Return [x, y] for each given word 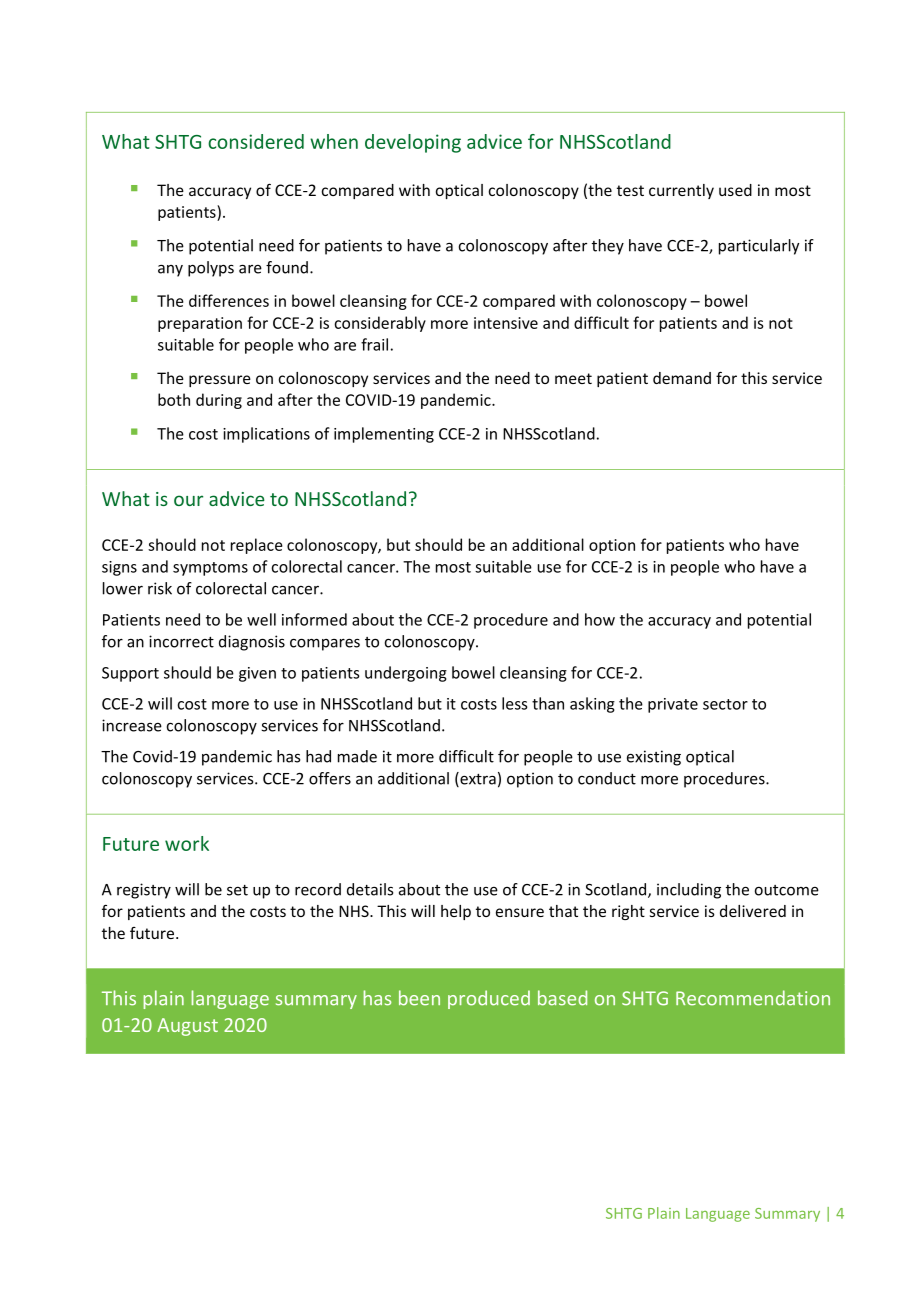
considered [256, 141]
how [600, 619]
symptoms [210, 569]
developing [413, 143]
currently [681, 191]
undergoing [406, 674]
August [187, 1027]
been [419, 998]
